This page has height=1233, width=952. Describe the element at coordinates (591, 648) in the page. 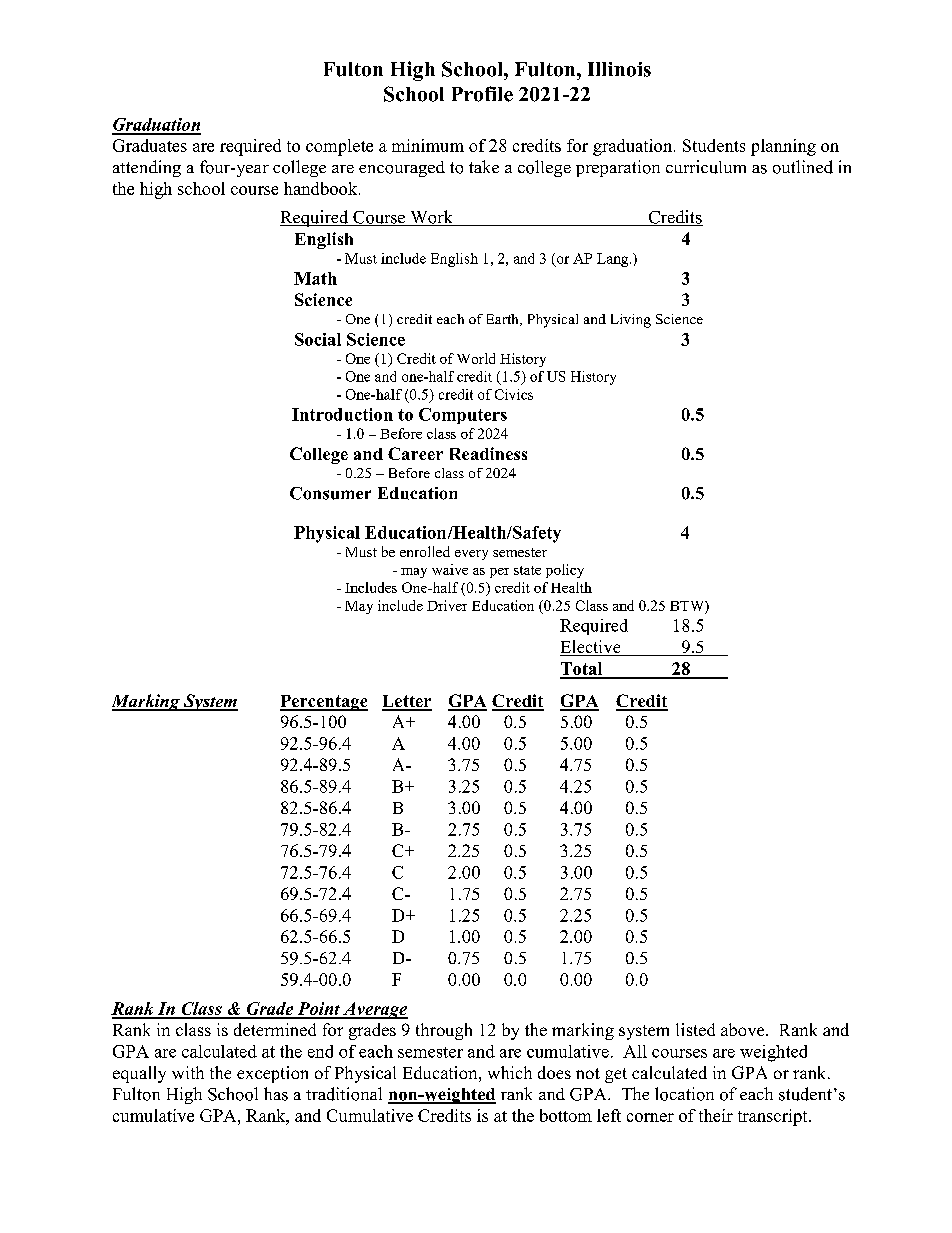

I see `Elective` at that location.
